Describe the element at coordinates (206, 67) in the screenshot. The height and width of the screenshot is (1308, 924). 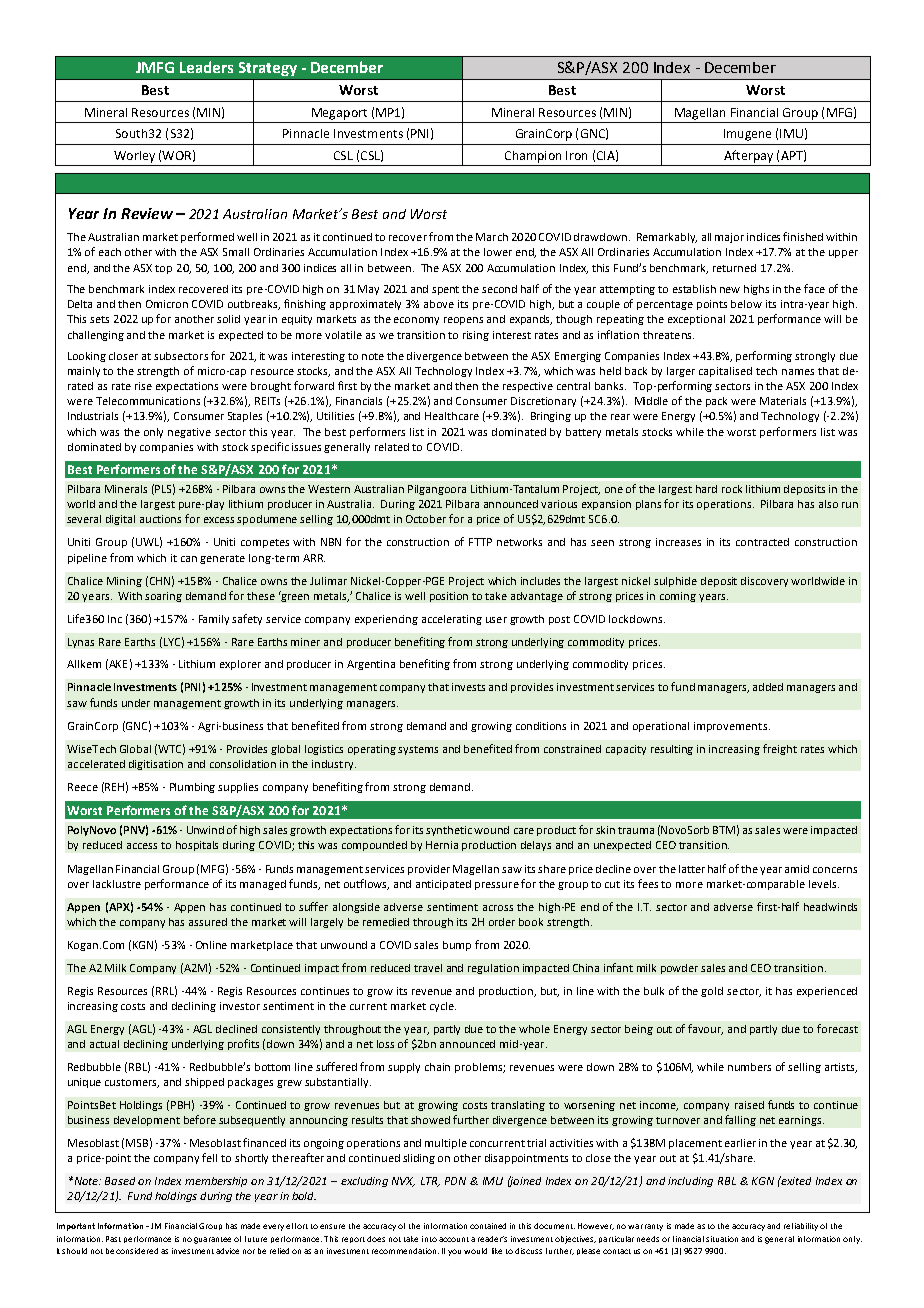
I see `Leaders` at that location.
